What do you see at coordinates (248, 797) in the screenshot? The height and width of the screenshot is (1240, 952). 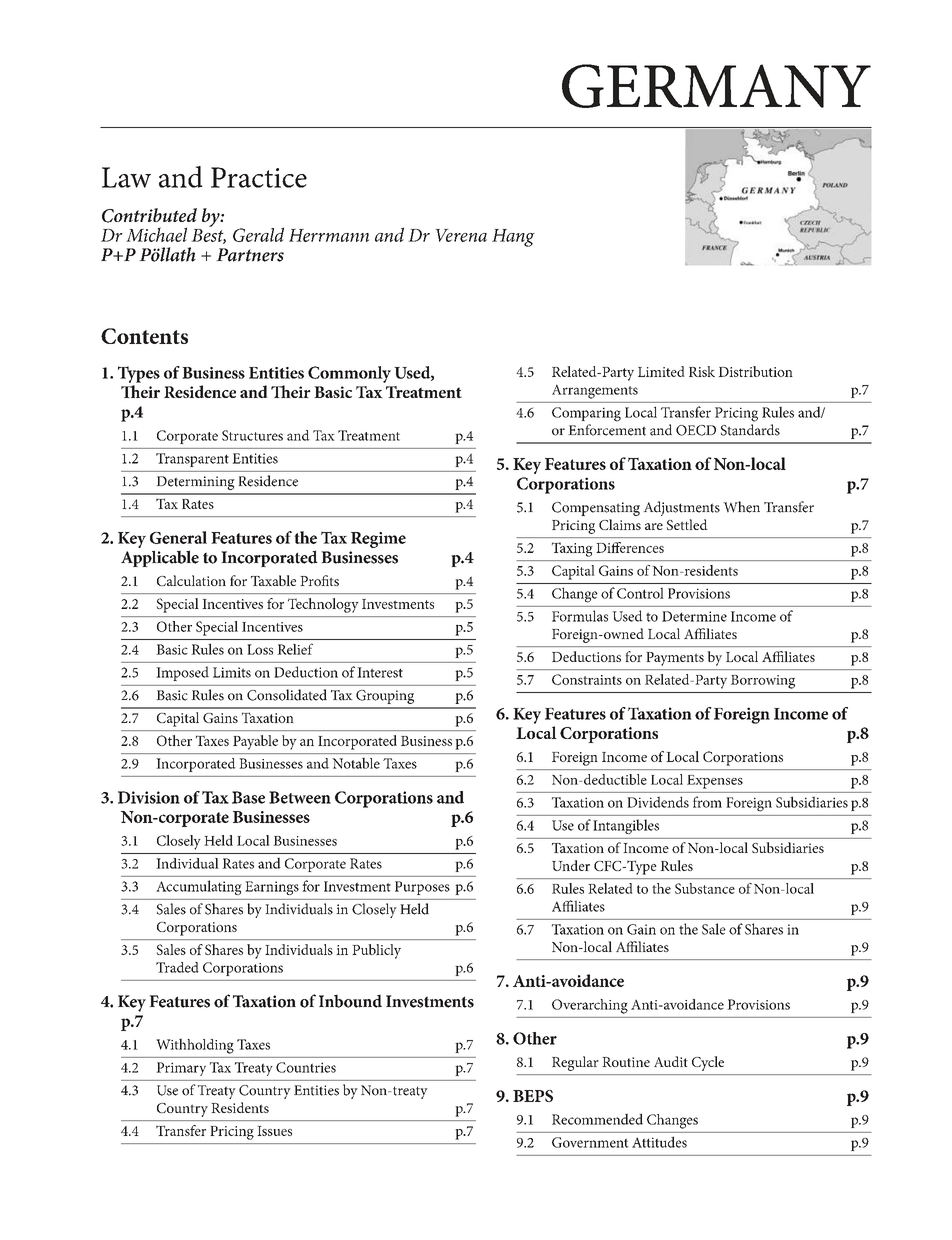 I see `Base` at bounding box center [248, 797].
